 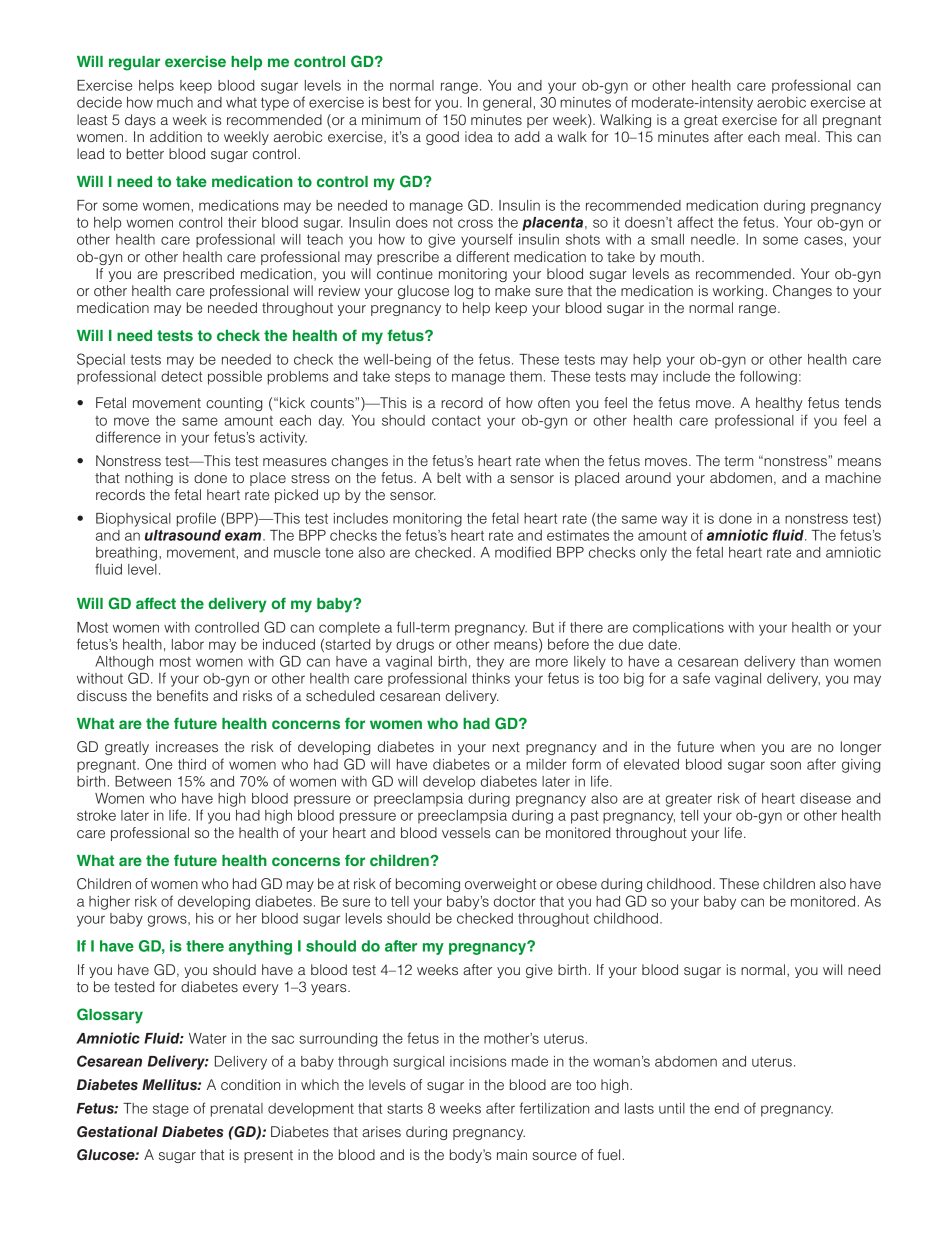 I want to click on meal, so click(x=800, y=136).
